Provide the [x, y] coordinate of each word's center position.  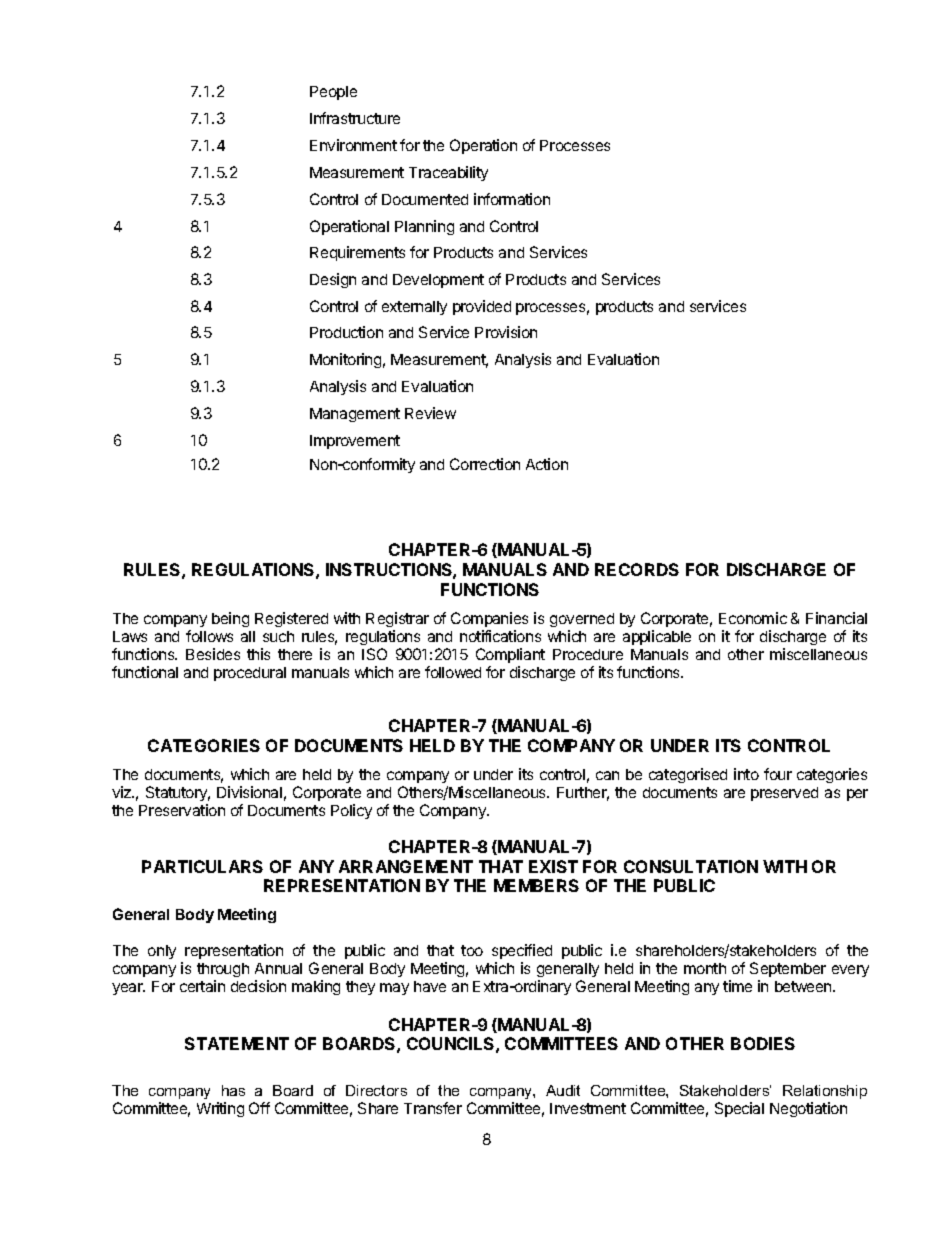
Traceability [448, 173]
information [512, 199]
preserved [784, 794]
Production [346, 332]
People [333, 93]
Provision [506, 332]
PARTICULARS [202, 866]
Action [547, 464]
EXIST [553, 866]
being [230, 619]
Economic [753, 618]
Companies [489, 619]
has [233, 1090]
